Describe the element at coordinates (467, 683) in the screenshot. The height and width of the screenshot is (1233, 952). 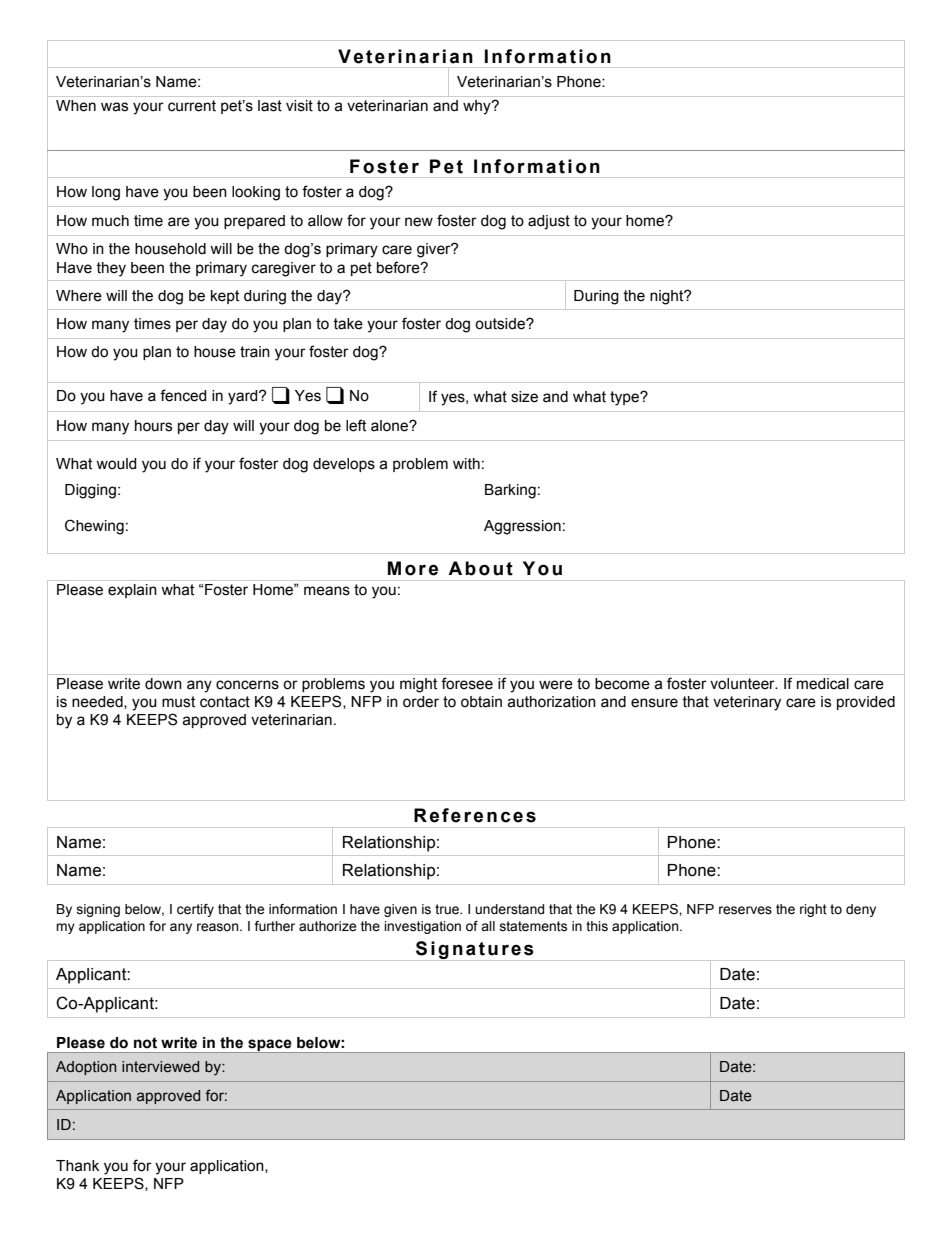
I see `foresee` at that location.
